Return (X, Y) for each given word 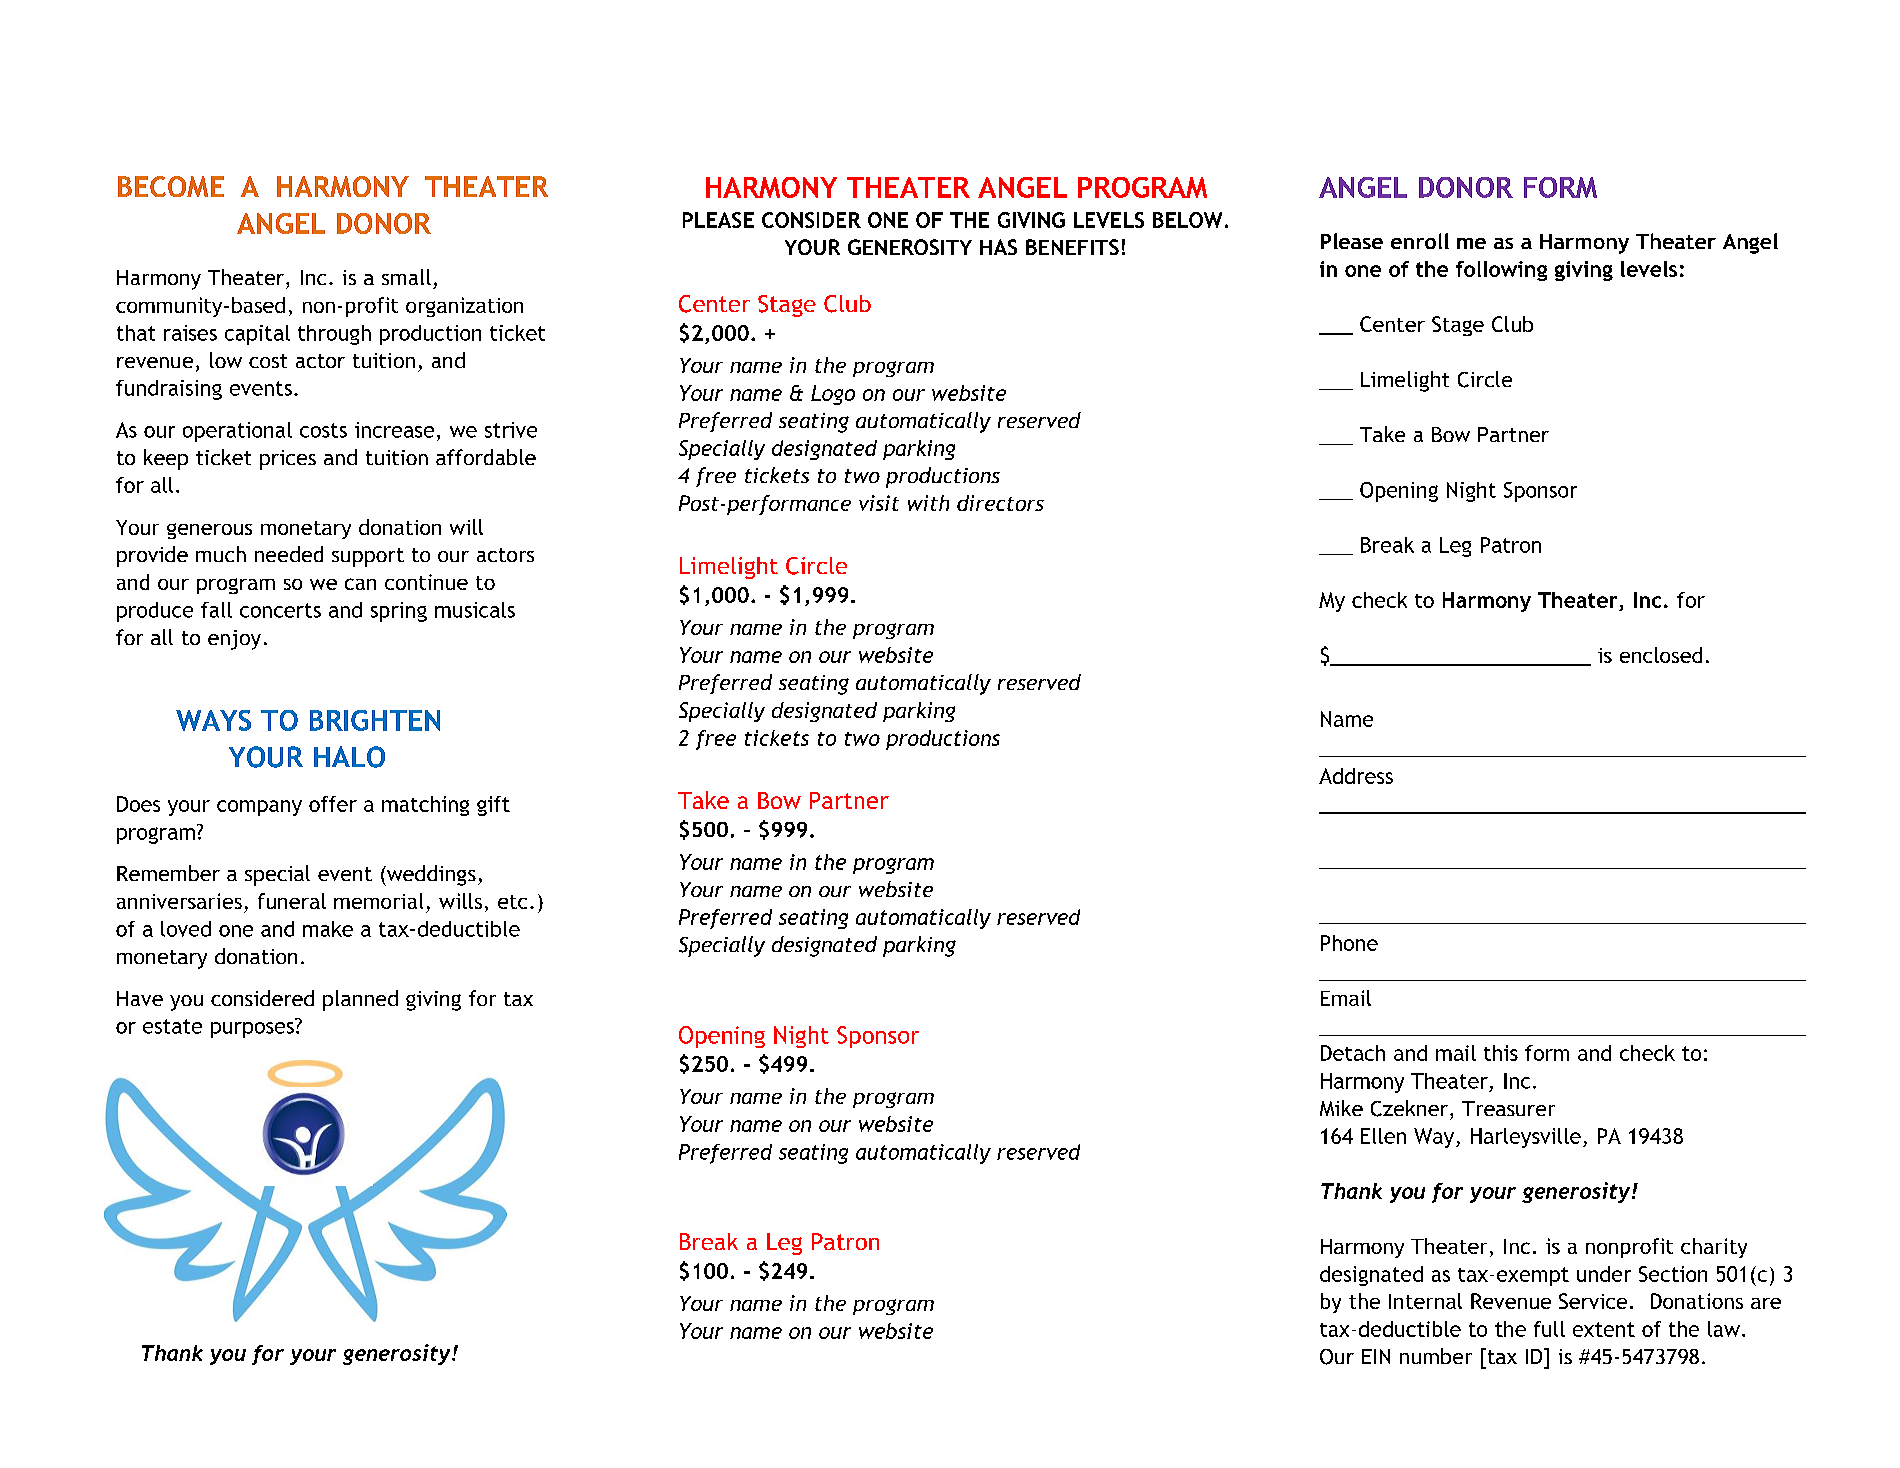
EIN (1376, 1356)
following (1501, 271)
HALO (349, 757)
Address (1356, 776)
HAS (998, 247)
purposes (252, 1030)
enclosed (1661, 655)
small (406, 277)
